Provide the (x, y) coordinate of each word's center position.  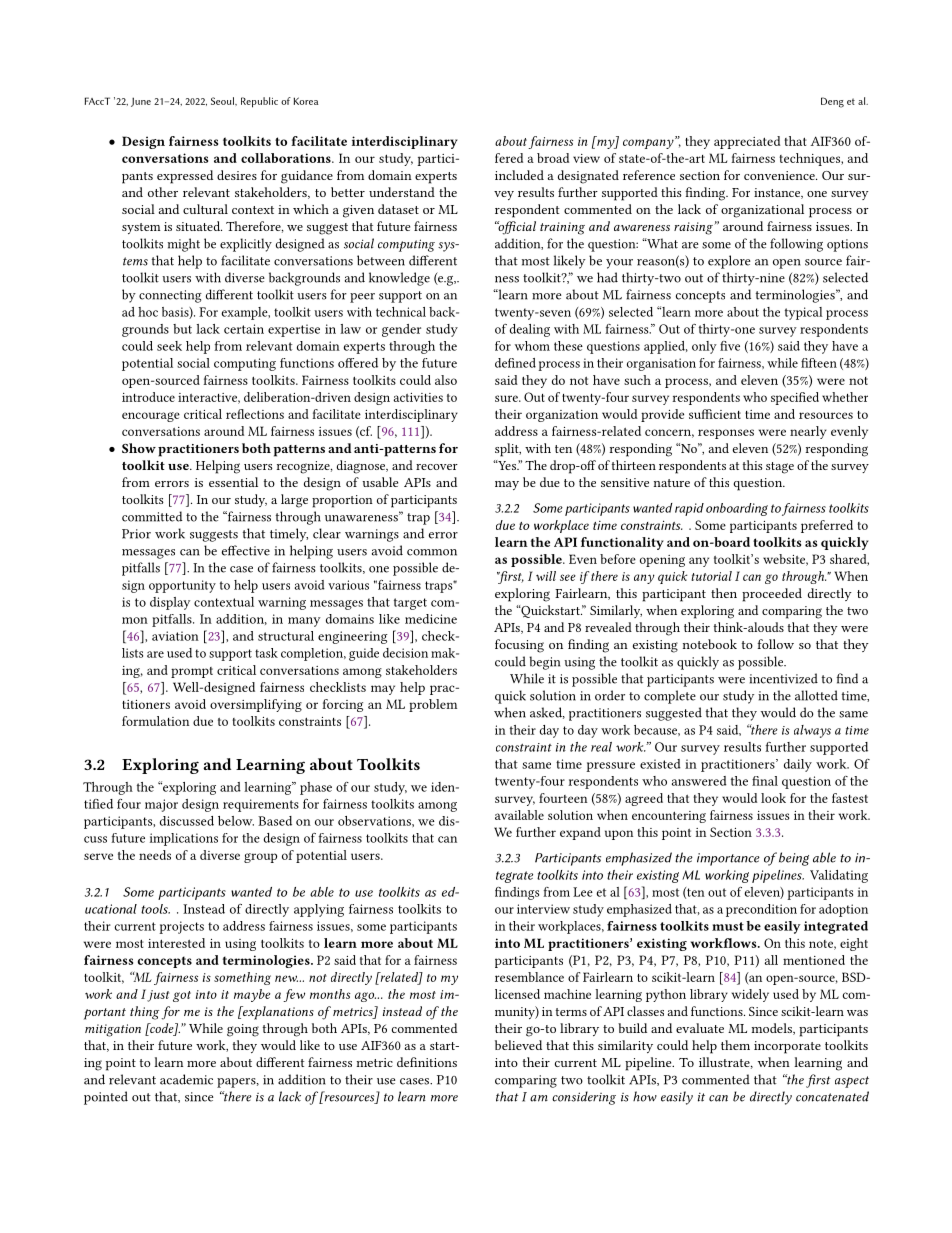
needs (155, 855)
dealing (530, 330)
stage (780, 468)
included (519, 175)
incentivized (783, 678)
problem (433, 705)
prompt (192, 672)
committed (152, 516)
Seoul (223, 101)
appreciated (747, 142)
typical (804, 313)
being (792, 859)
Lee (583, 892)
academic (186, 1079)
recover (437, 467)
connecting (170, 296)
